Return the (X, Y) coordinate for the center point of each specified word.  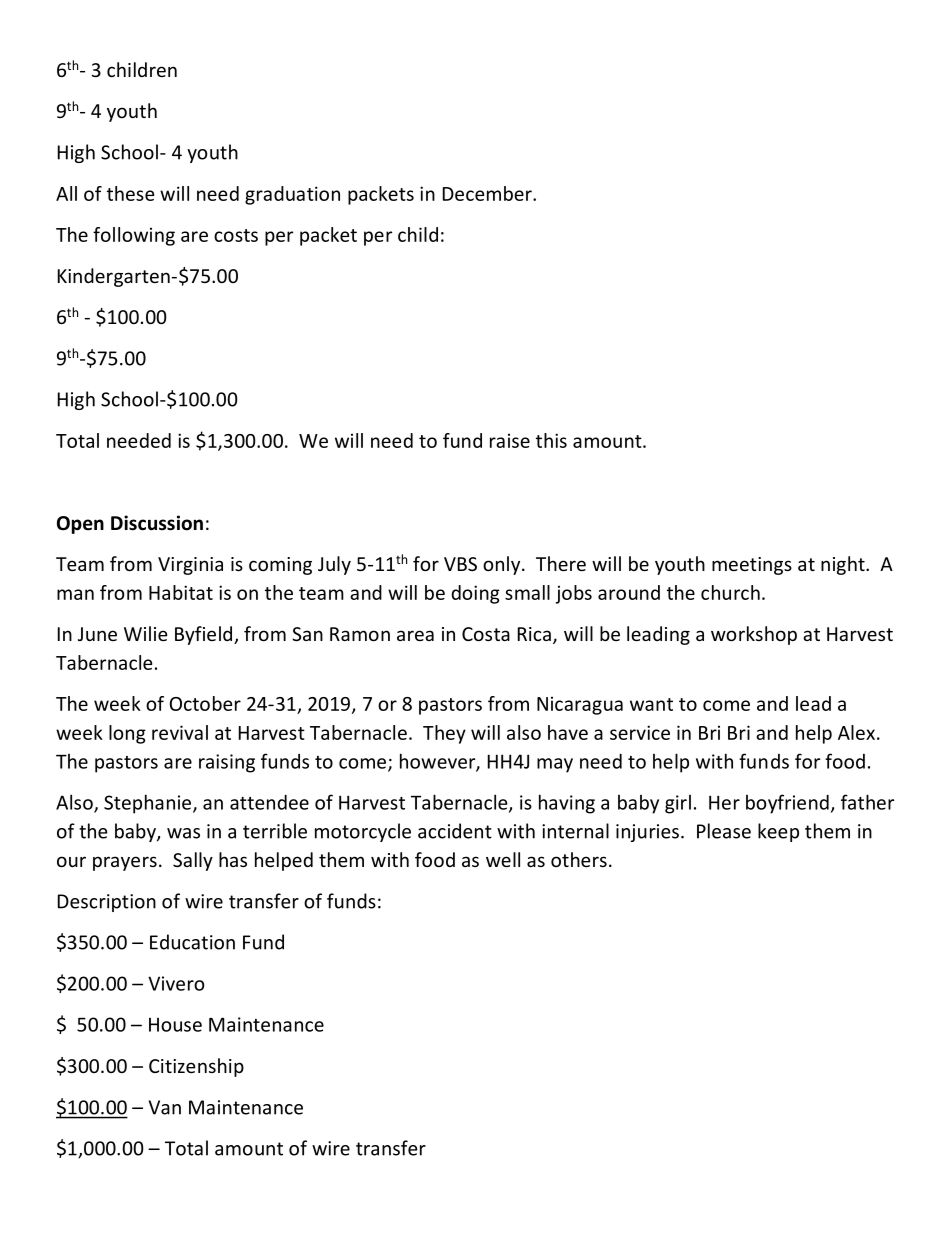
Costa (486, 634)
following (134, 236)
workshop (754, 635)
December (488, 193)
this (551, 440)
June (97, 634)
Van (164, 1107)
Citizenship (196, 1067)
